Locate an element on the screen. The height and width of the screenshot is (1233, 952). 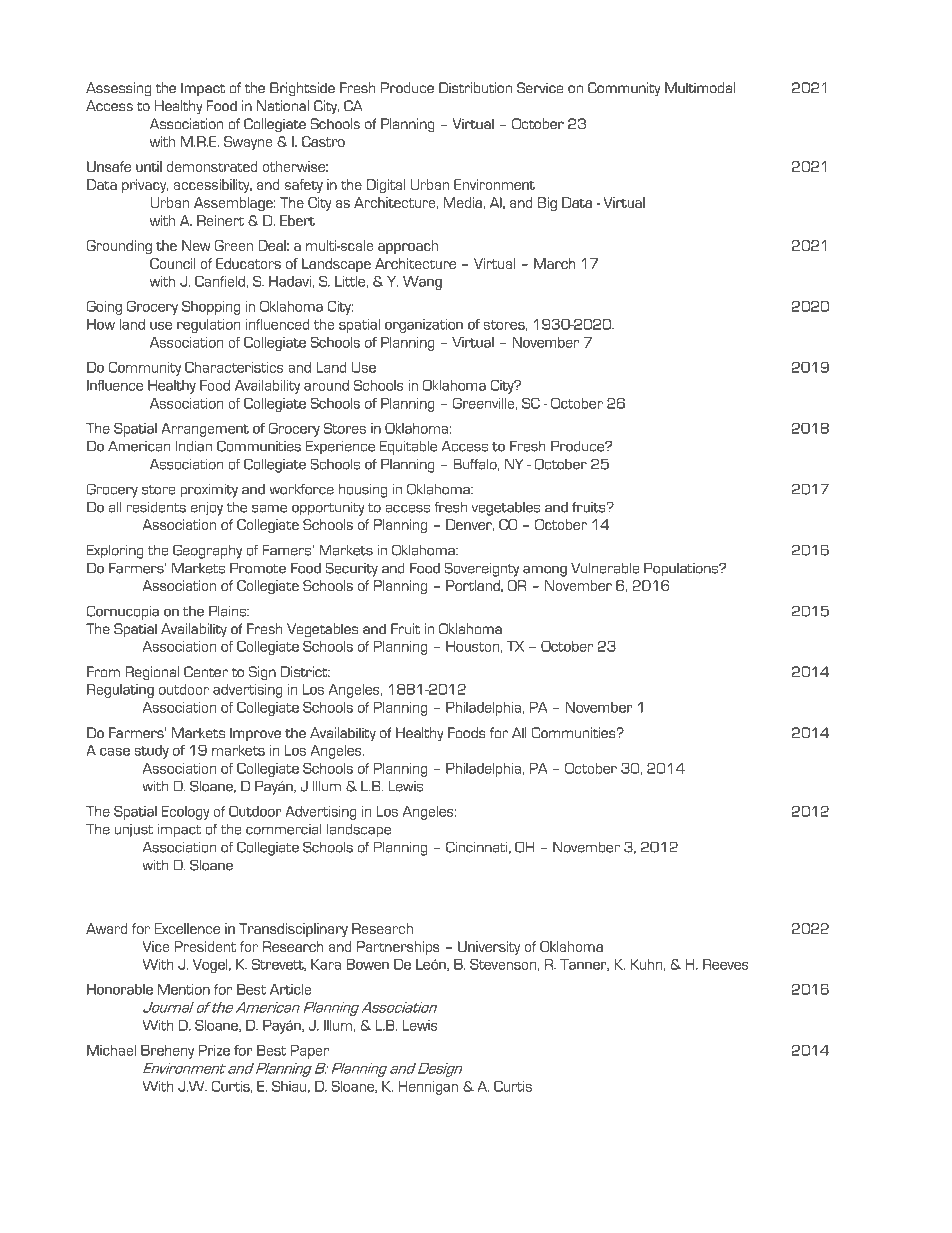
Vulnerable is located at coordinates (605, 568).
